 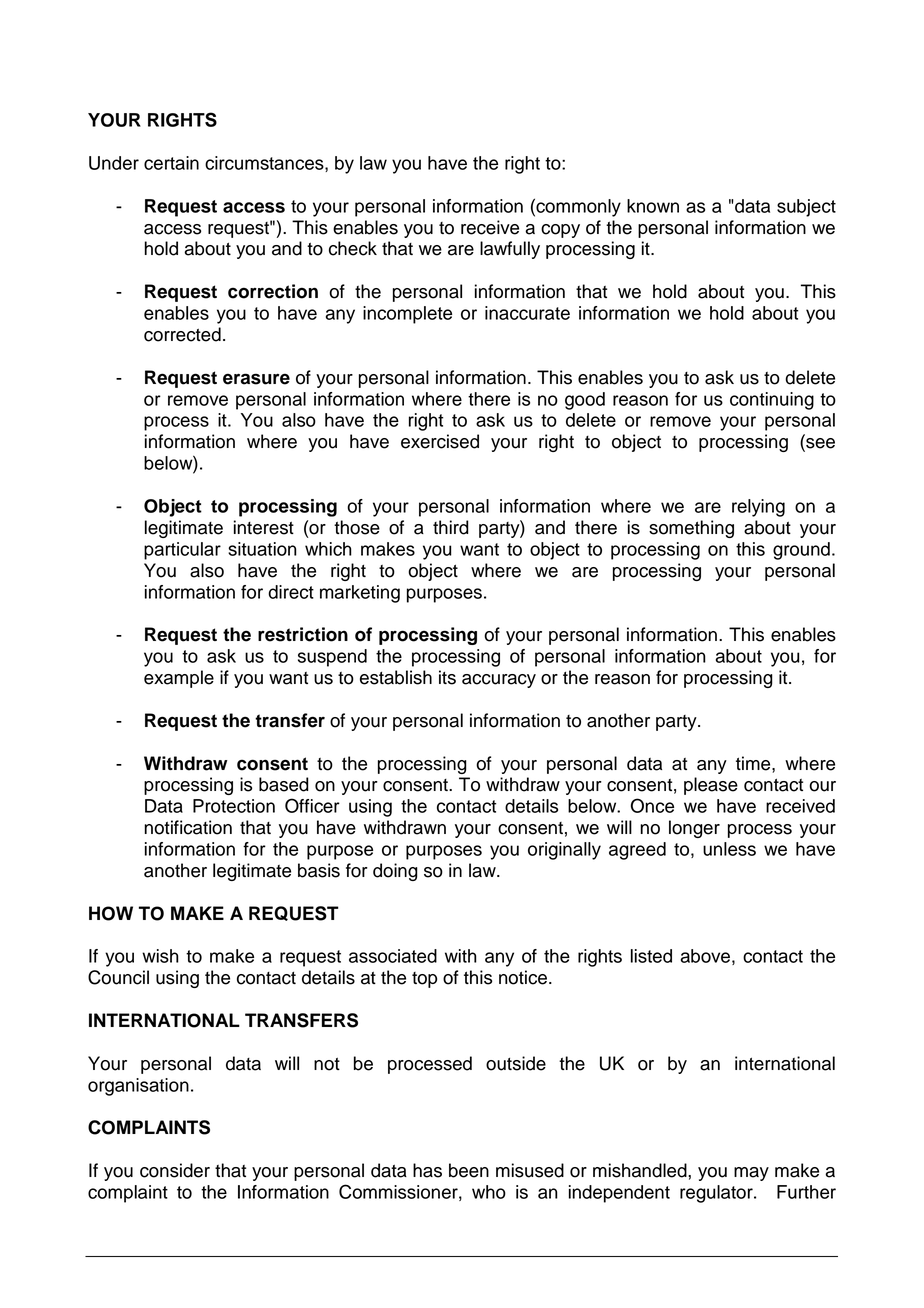 What do you see at coordinates (171, 163) in the screenshot?
I see `certain` at bounding box center [171, 163].
